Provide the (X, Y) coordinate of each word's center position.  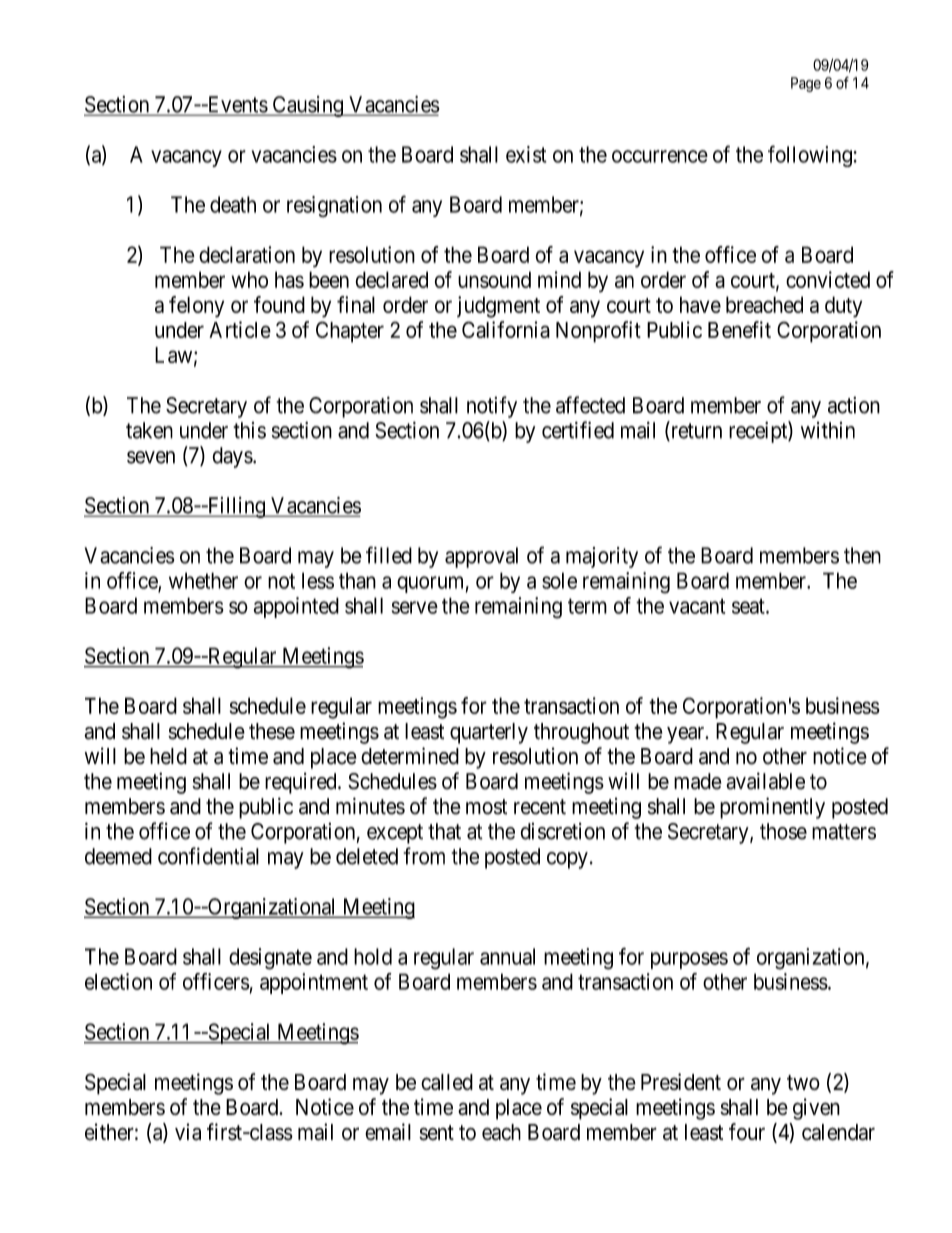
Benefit (739, 329)
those (783, 831)
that (444, 831)
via (188, 1132)
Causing (307, 106)
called (447, 1082)
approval (481, 557)
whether (203, 580)
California (506, 329)
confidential (208, 856)
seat (749, 606)
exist (526, 154)
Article (240, 329)
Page (806, 84)
